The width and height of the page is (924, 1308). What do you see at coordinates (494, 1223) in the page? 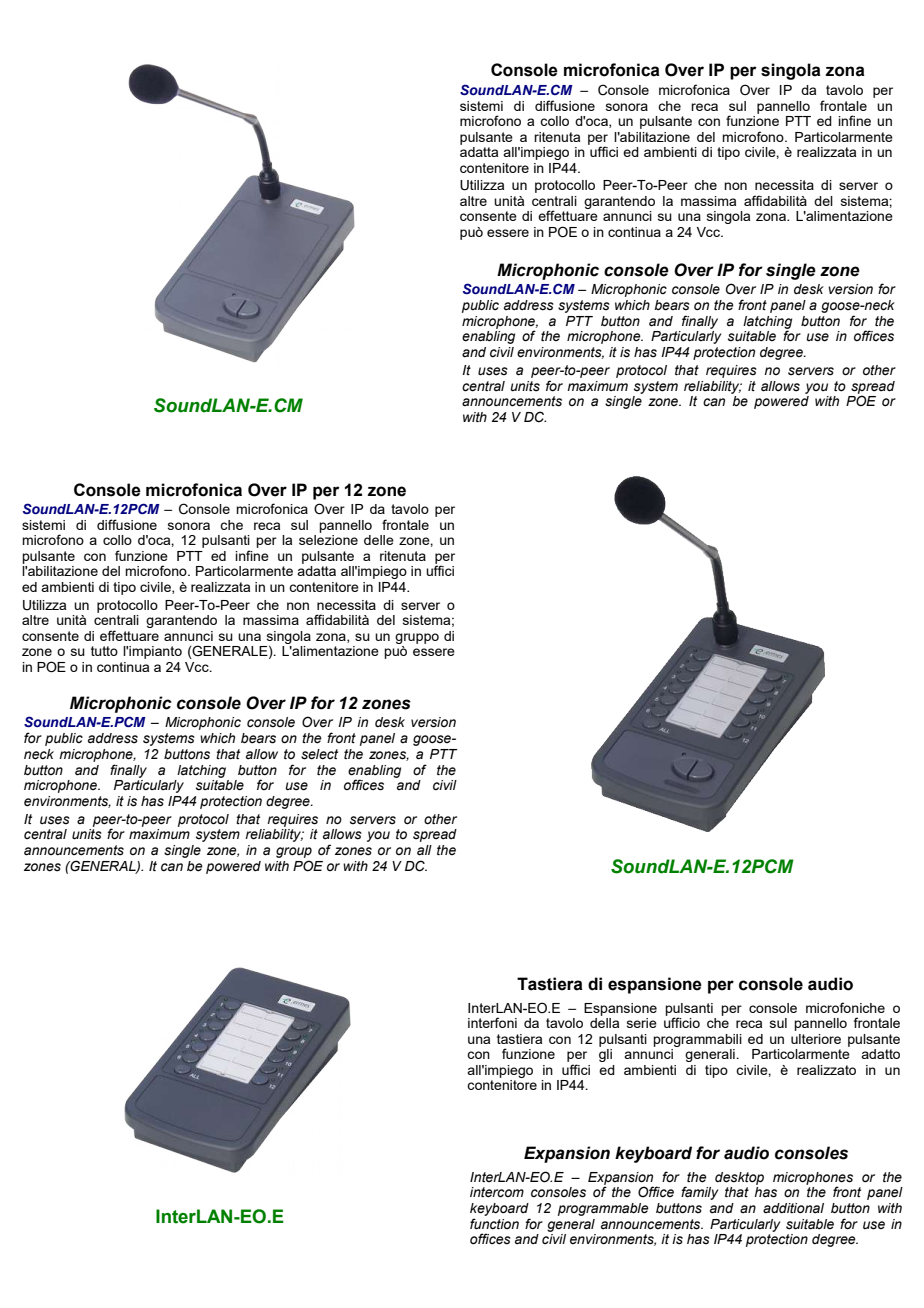
I see `function` at bounding box center [494, 1223].
